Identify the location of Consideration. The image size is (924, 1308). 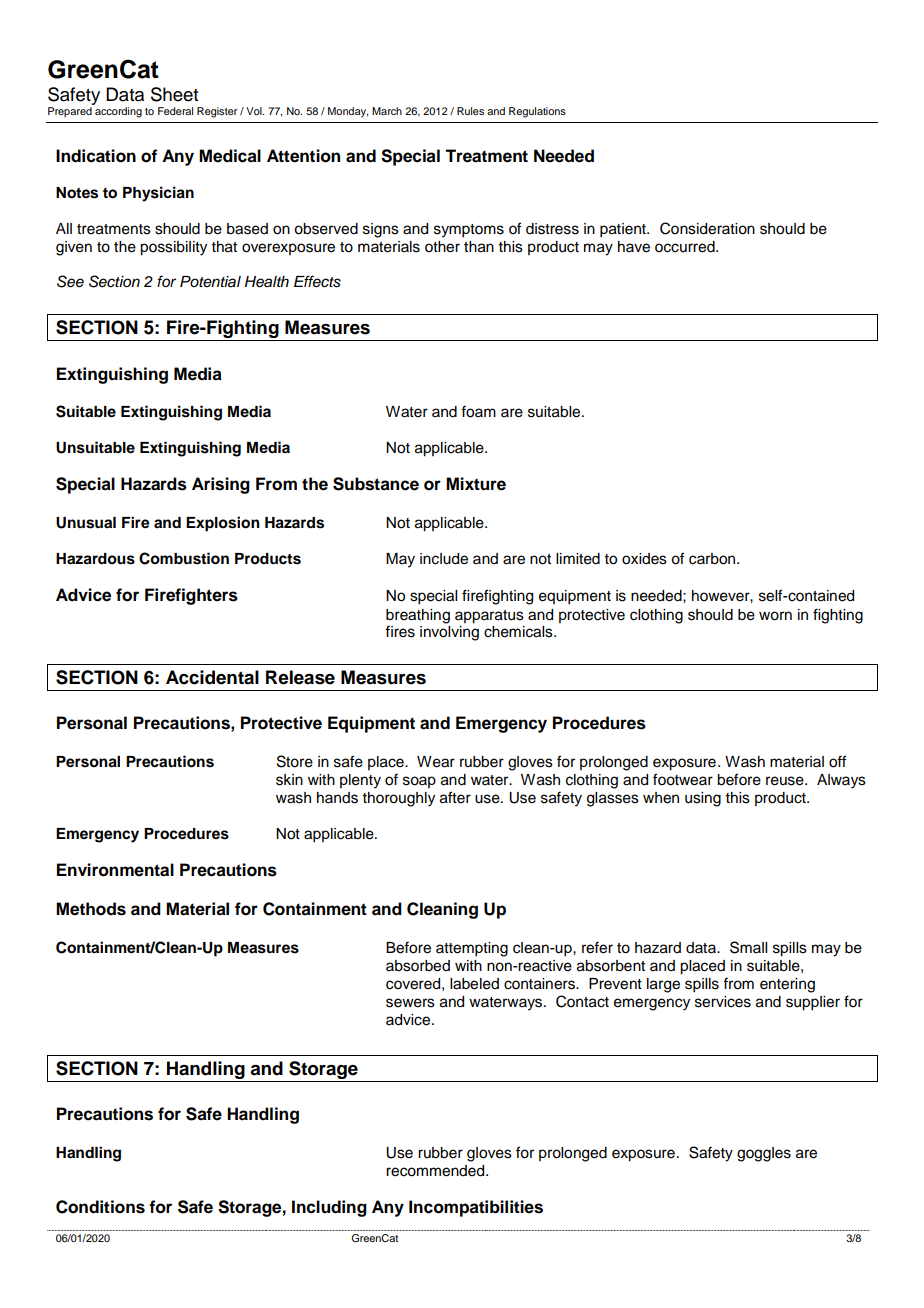
(707, 228).
